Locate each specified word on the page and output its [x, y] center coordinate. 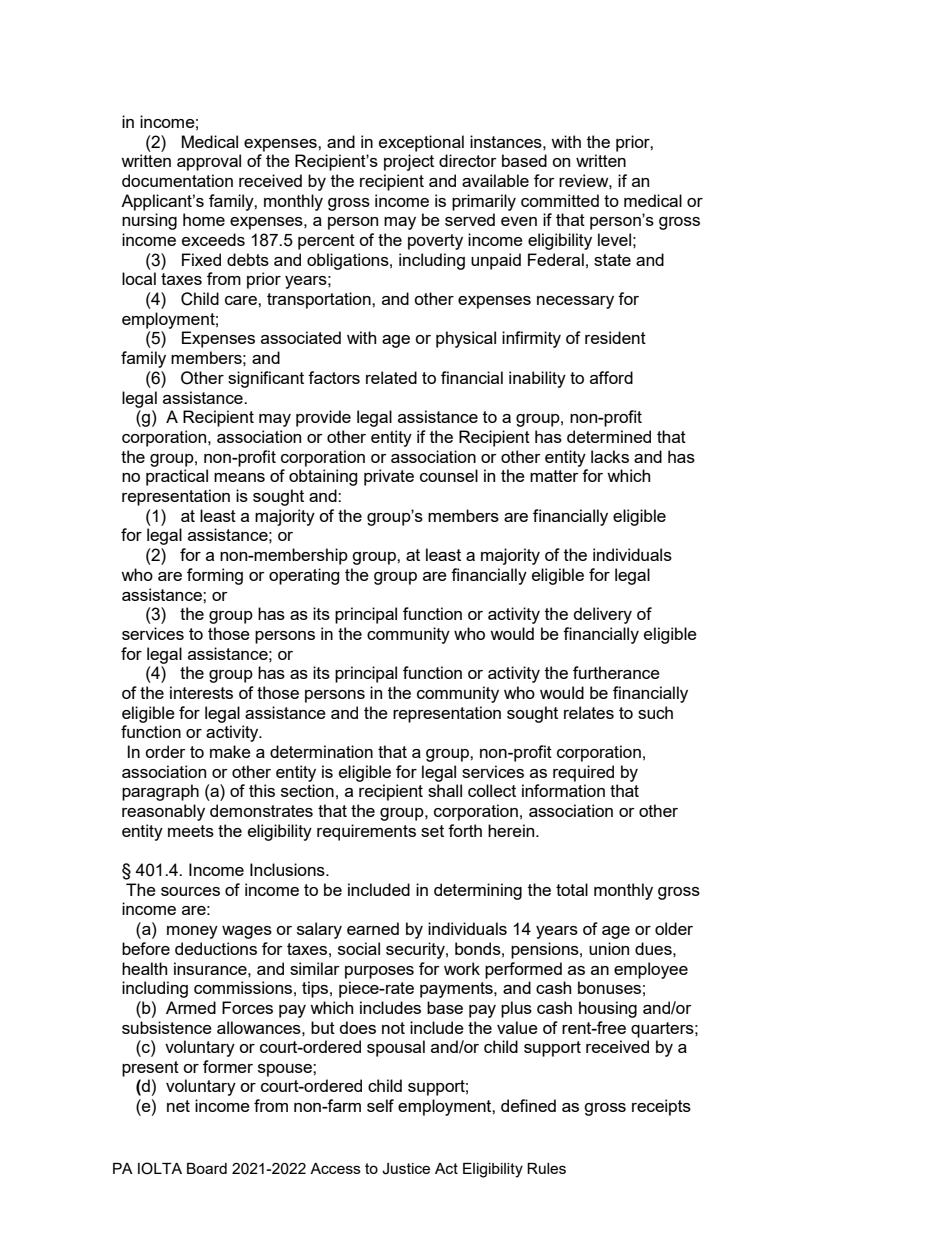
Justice [406, 1169]
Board [207, 1168]
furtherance [616, 672]
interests [201, 692]
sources [190, 891]
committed [560, 200]
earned [373, 928]
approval [209, 162]
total [572, 889]
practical [177, 477]
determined [609, 436]
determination [321, 751]
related [391, 377]
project [409, 162]
